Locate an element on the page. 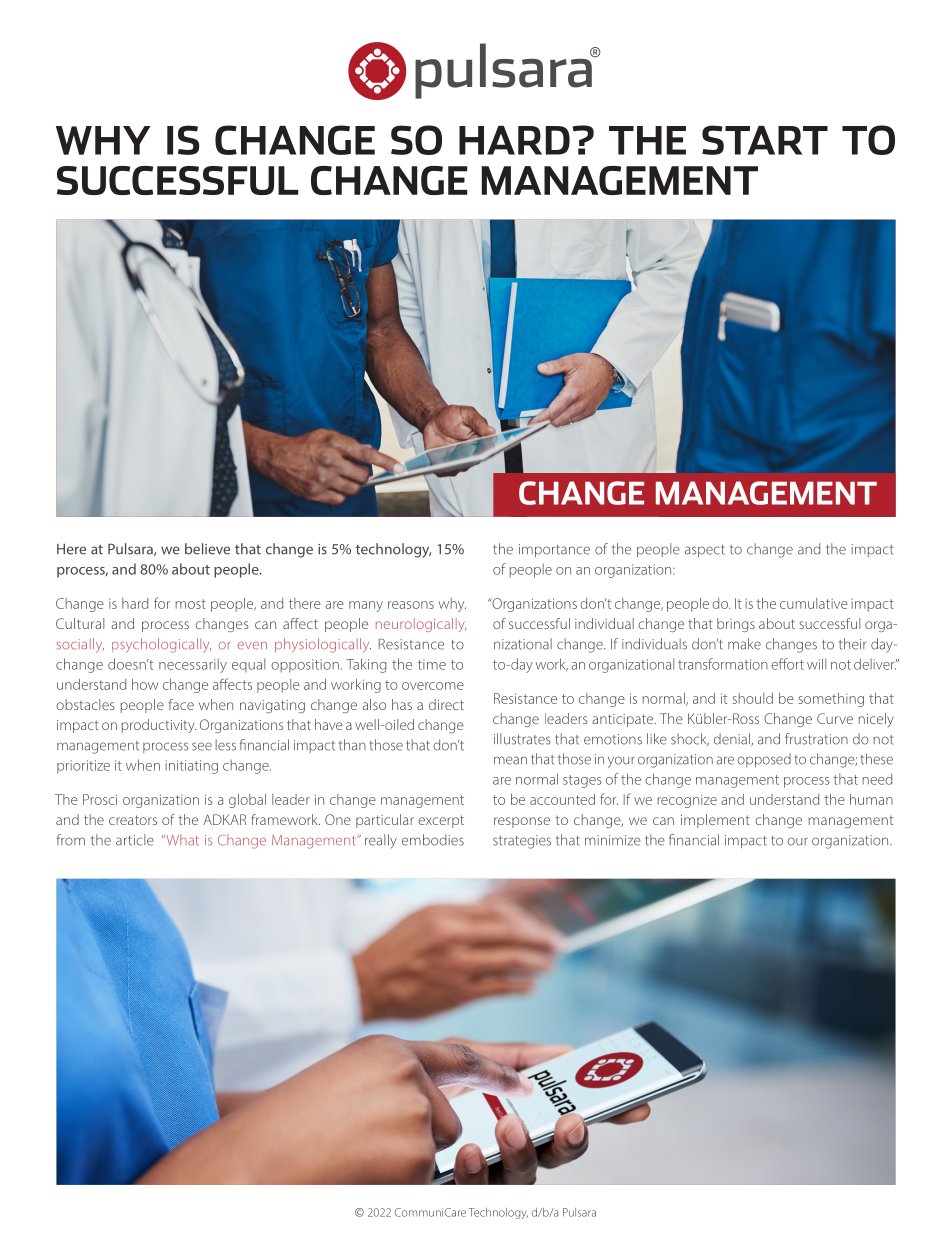  START is located at coordinates (765, 140).
